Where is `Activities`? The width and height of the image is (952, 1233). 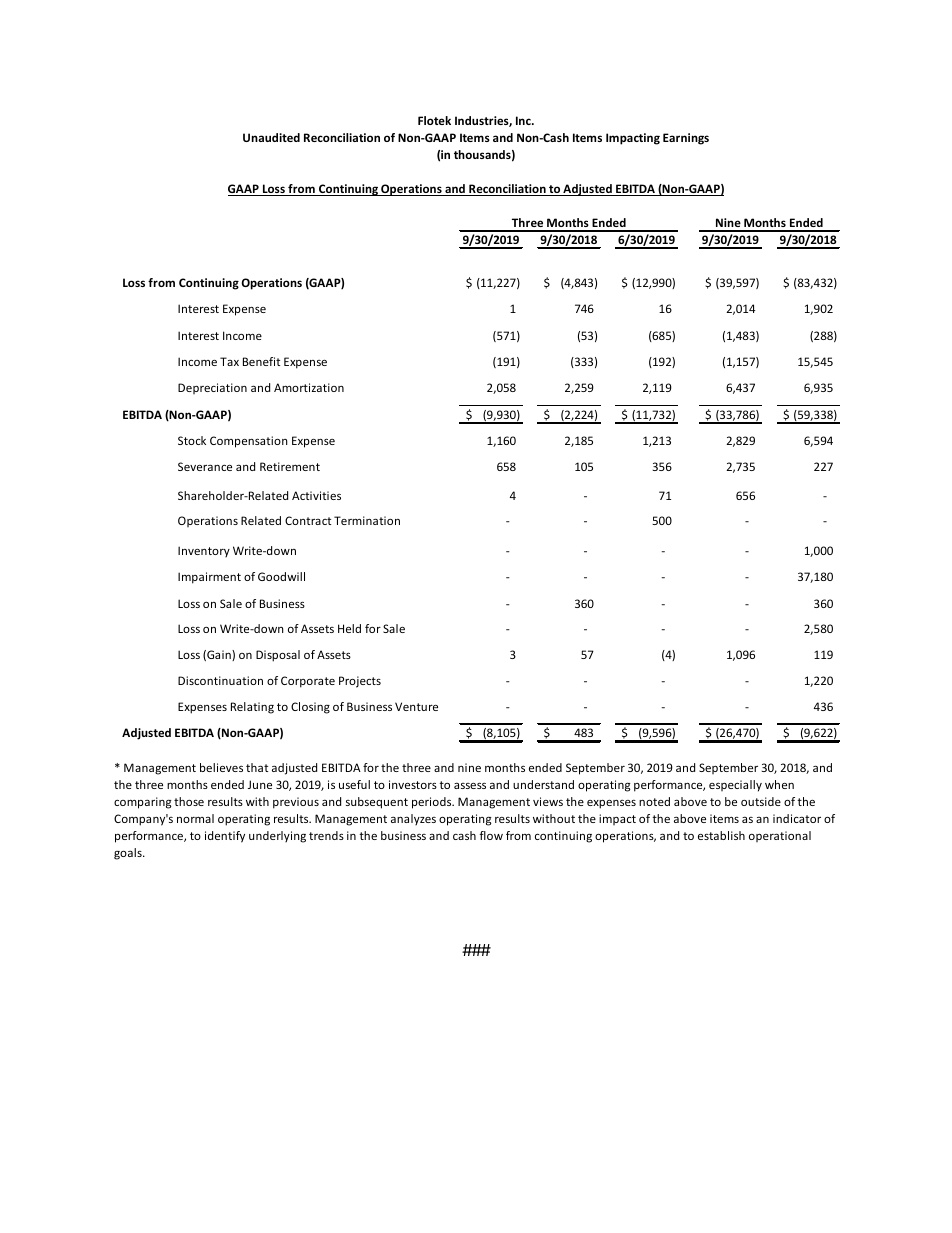 Activities is located at coordinates (316, 495).
